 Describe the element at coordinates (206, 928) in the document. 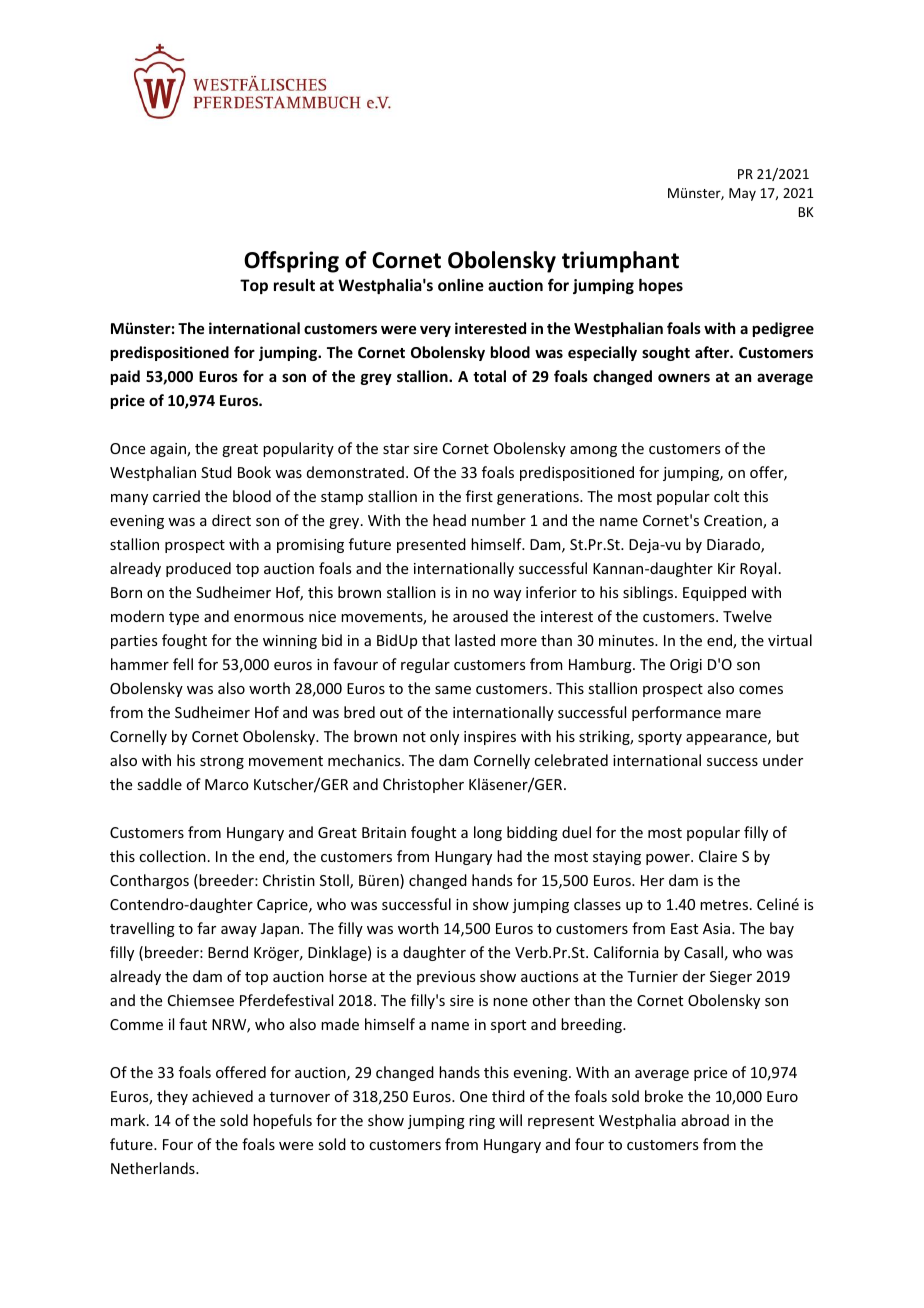

I see `far` at that location.
